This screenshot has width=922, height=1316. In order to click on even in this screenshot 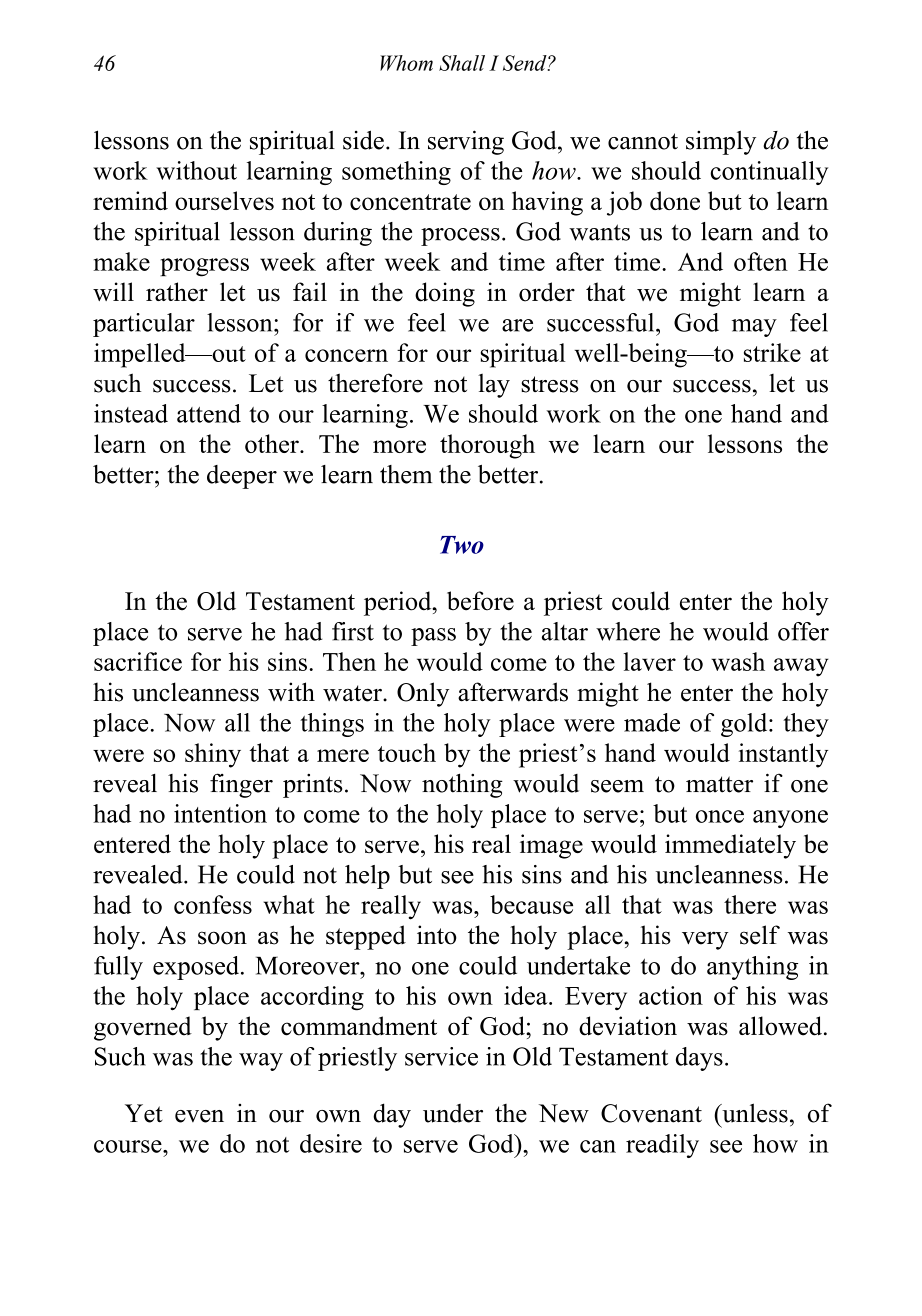, I will do `click(199, 1116)`.
